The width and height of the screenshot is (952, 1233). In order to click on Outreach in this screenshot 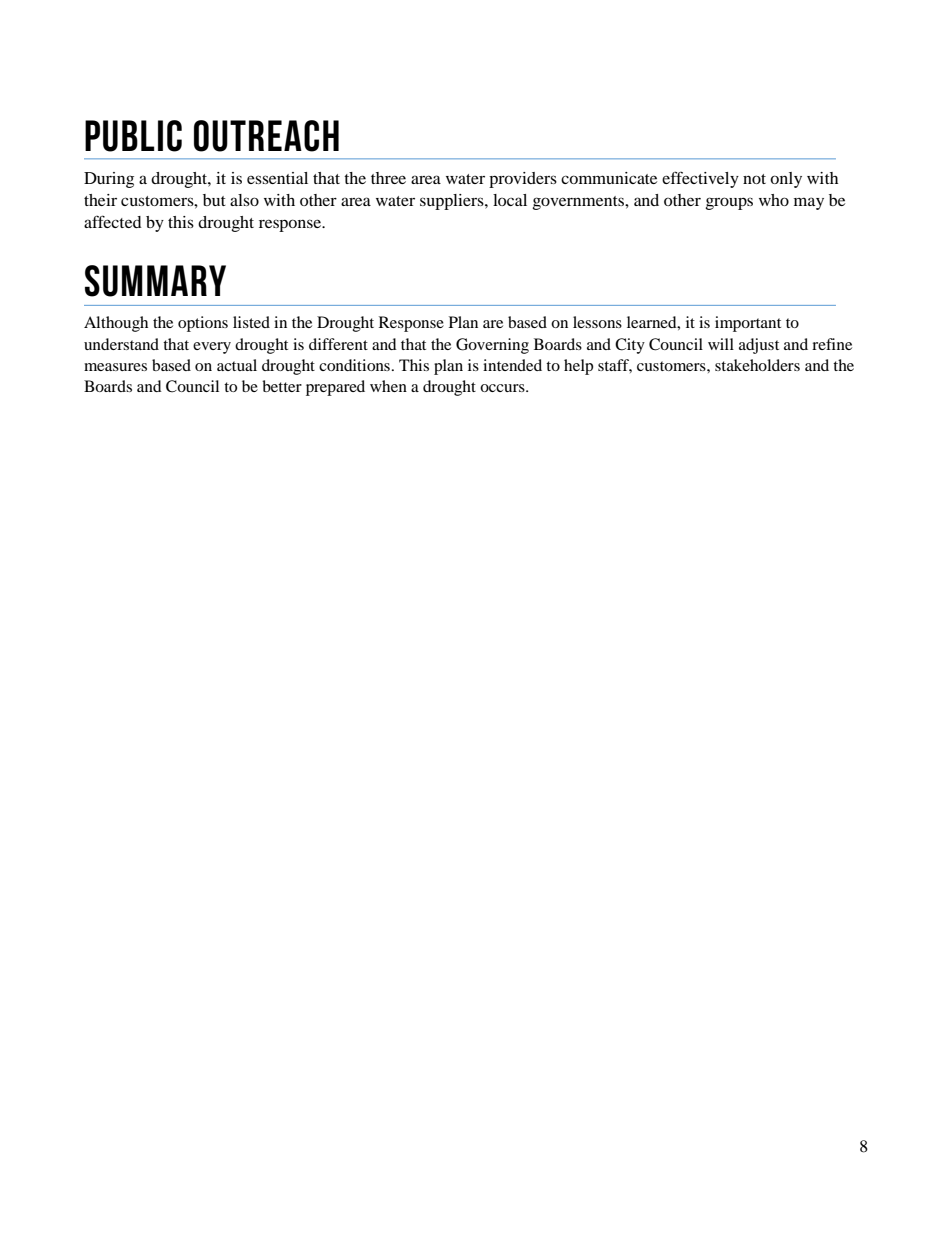, I will do `click(266, 136)`.
